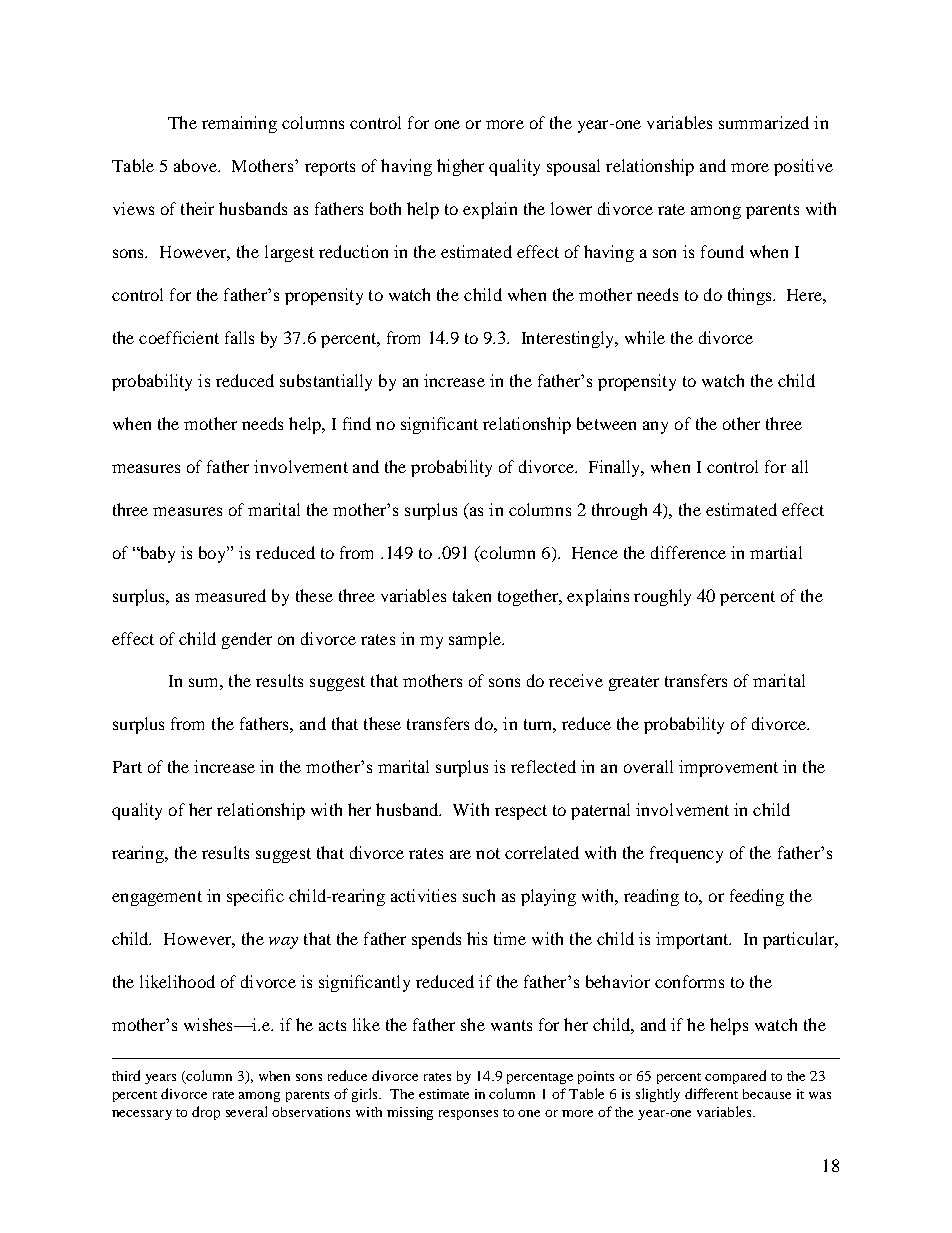 The width and height of the screenshot is (952, 1233). Describe the element at coordinates (206, 1113) in the screenshot. I see `drop` at that location.
